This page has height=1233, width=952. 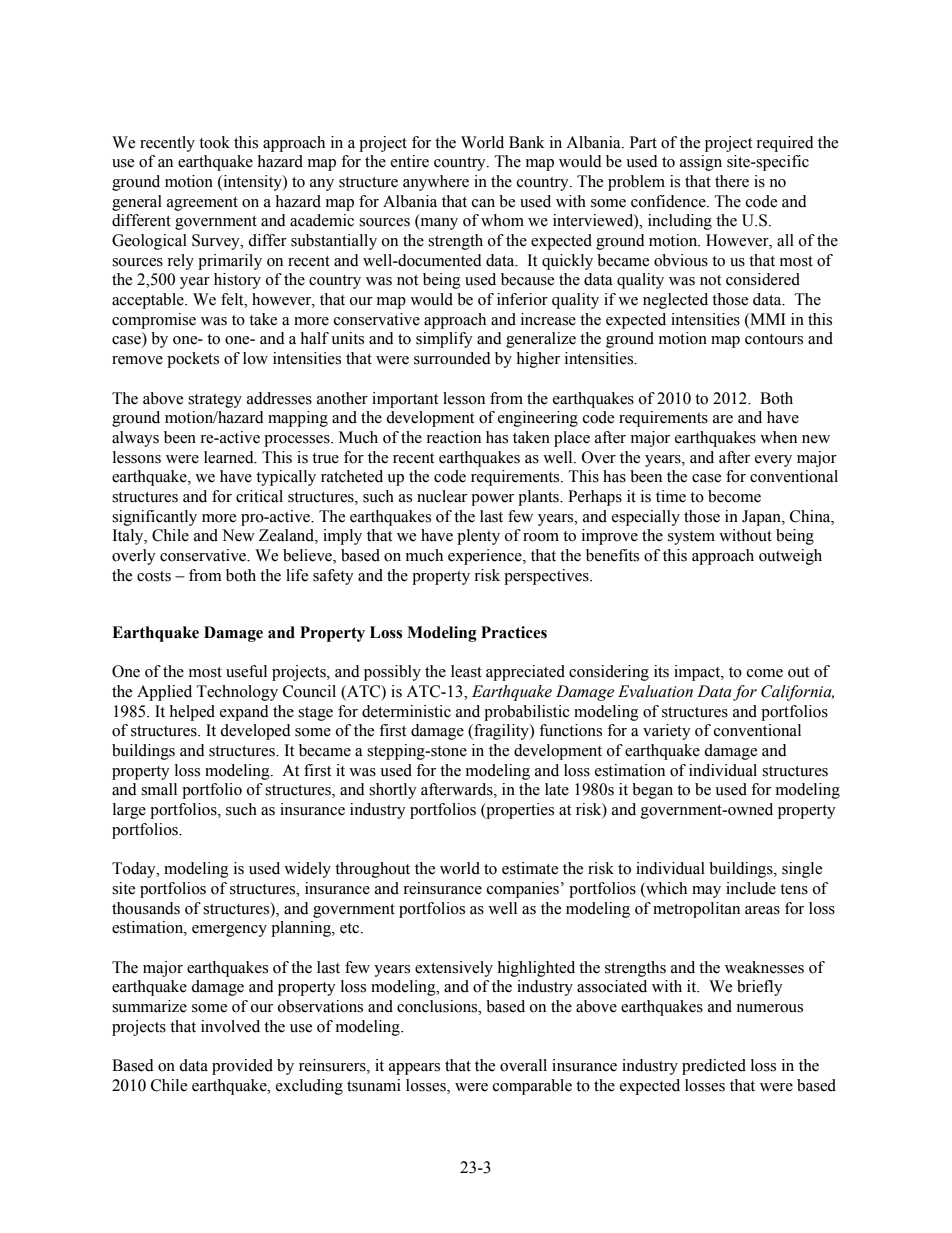 I want to click on provided, so click(x=242, y=1067).
